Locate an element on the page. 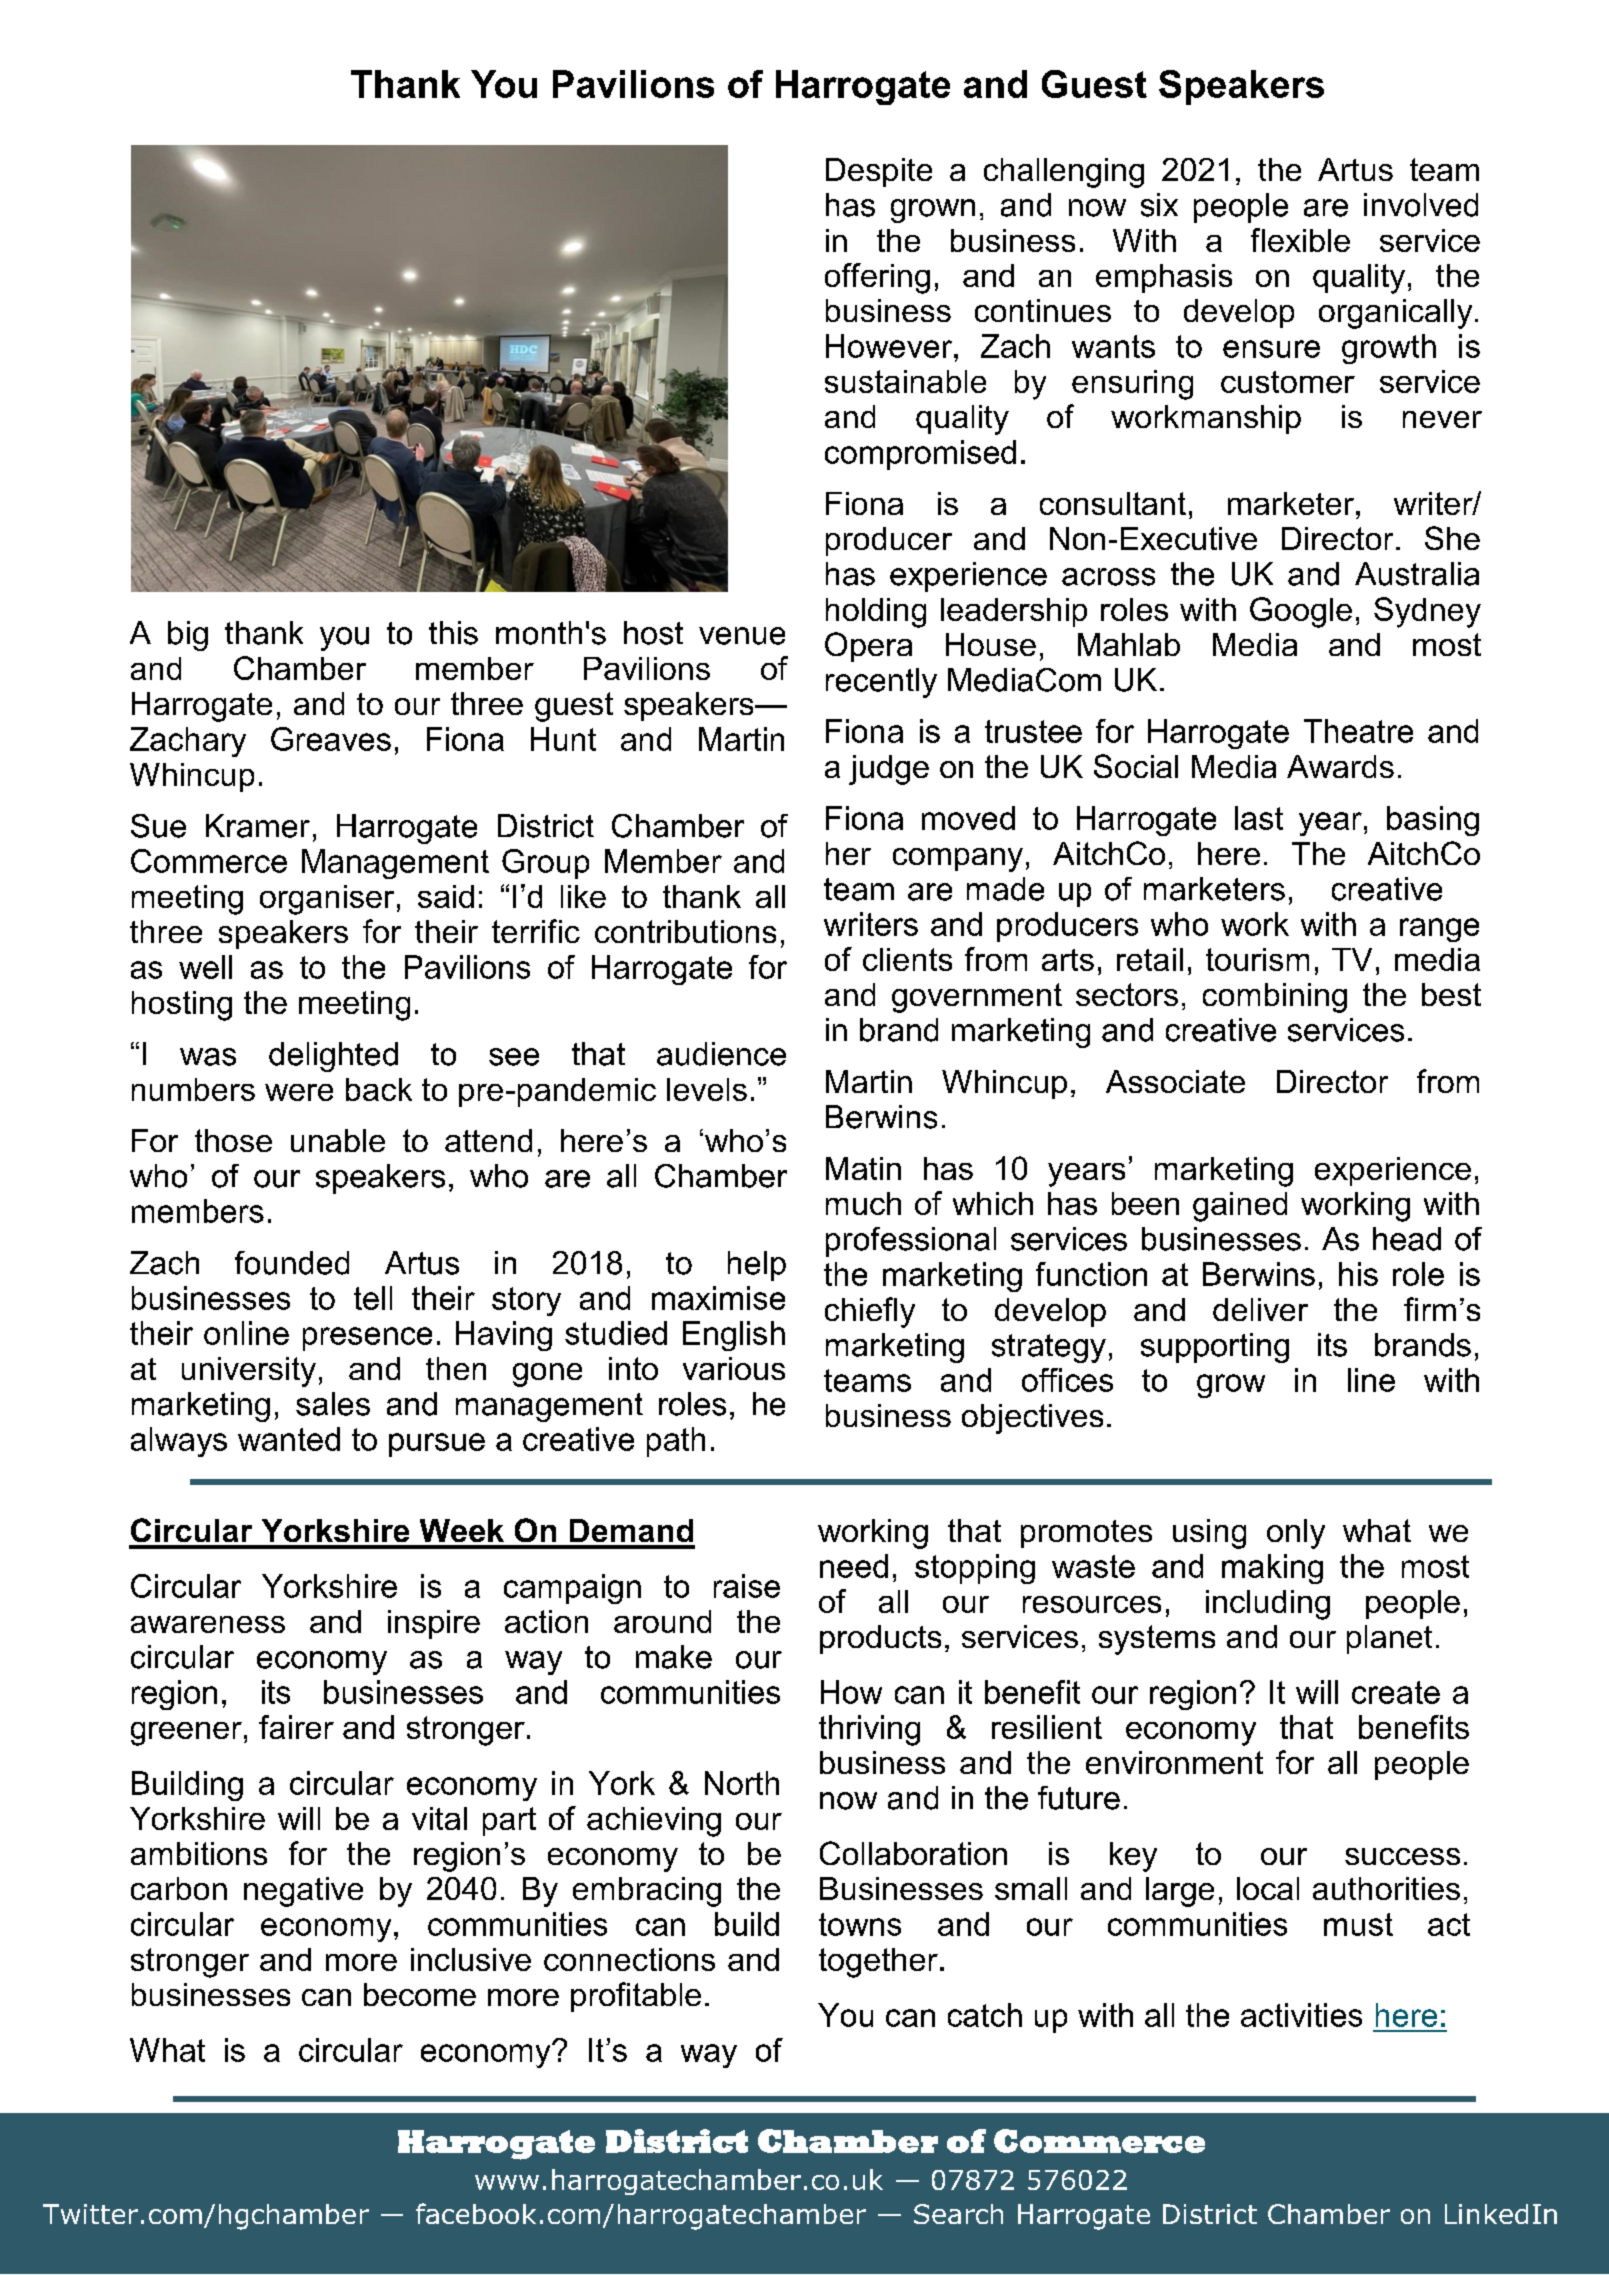 Image resolution: width=1609 pixels, height=2275 pixels. unable is located at coordinates (338, 1140).
